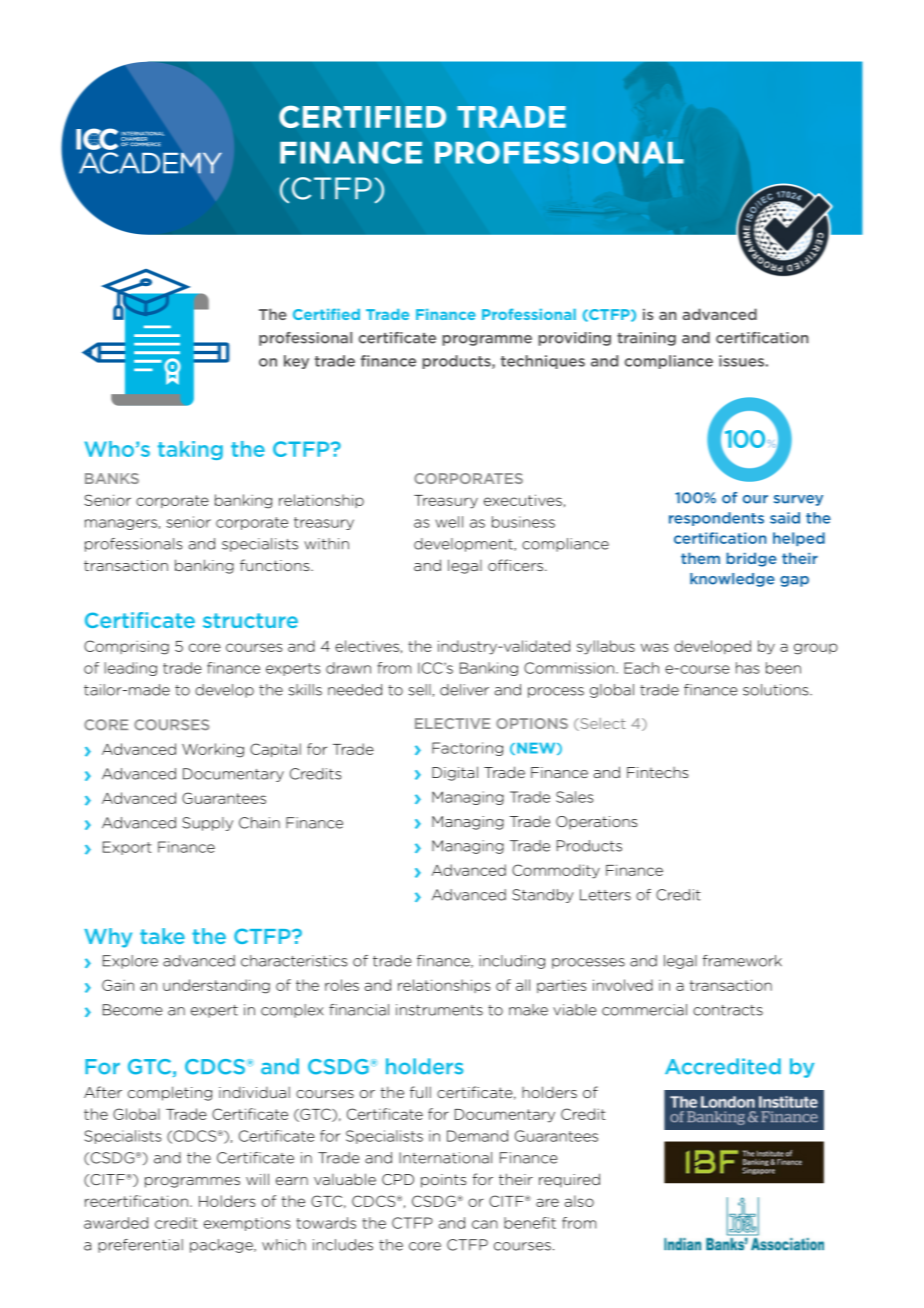 The width and height of the screenshot is (924, 1308). What do you see at coordinates (646, 339) in the screenshot?
I see `training` at bounding box center [646, 339].
